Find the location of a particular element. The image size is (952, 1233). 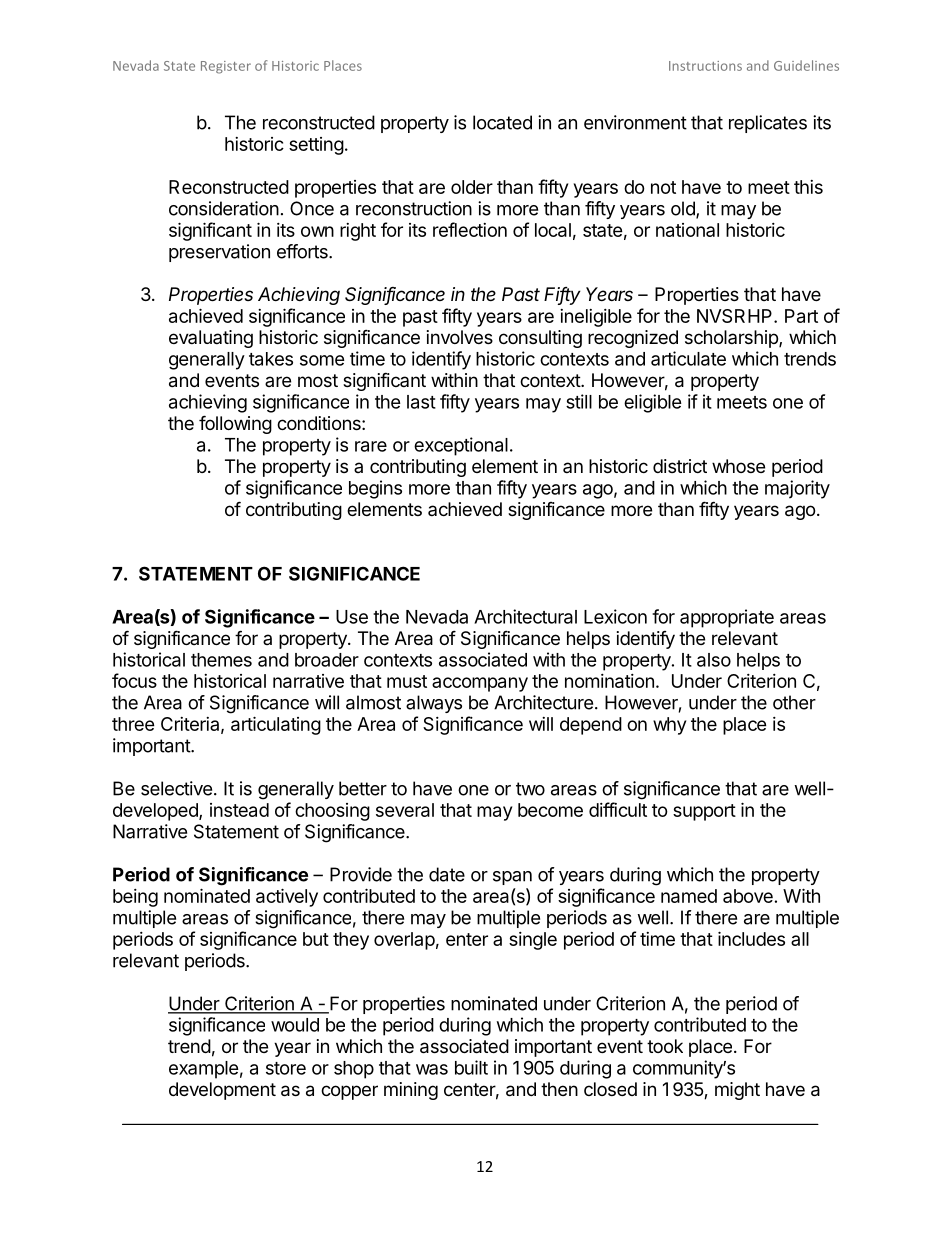

located is located at coordinates (502, 122).
